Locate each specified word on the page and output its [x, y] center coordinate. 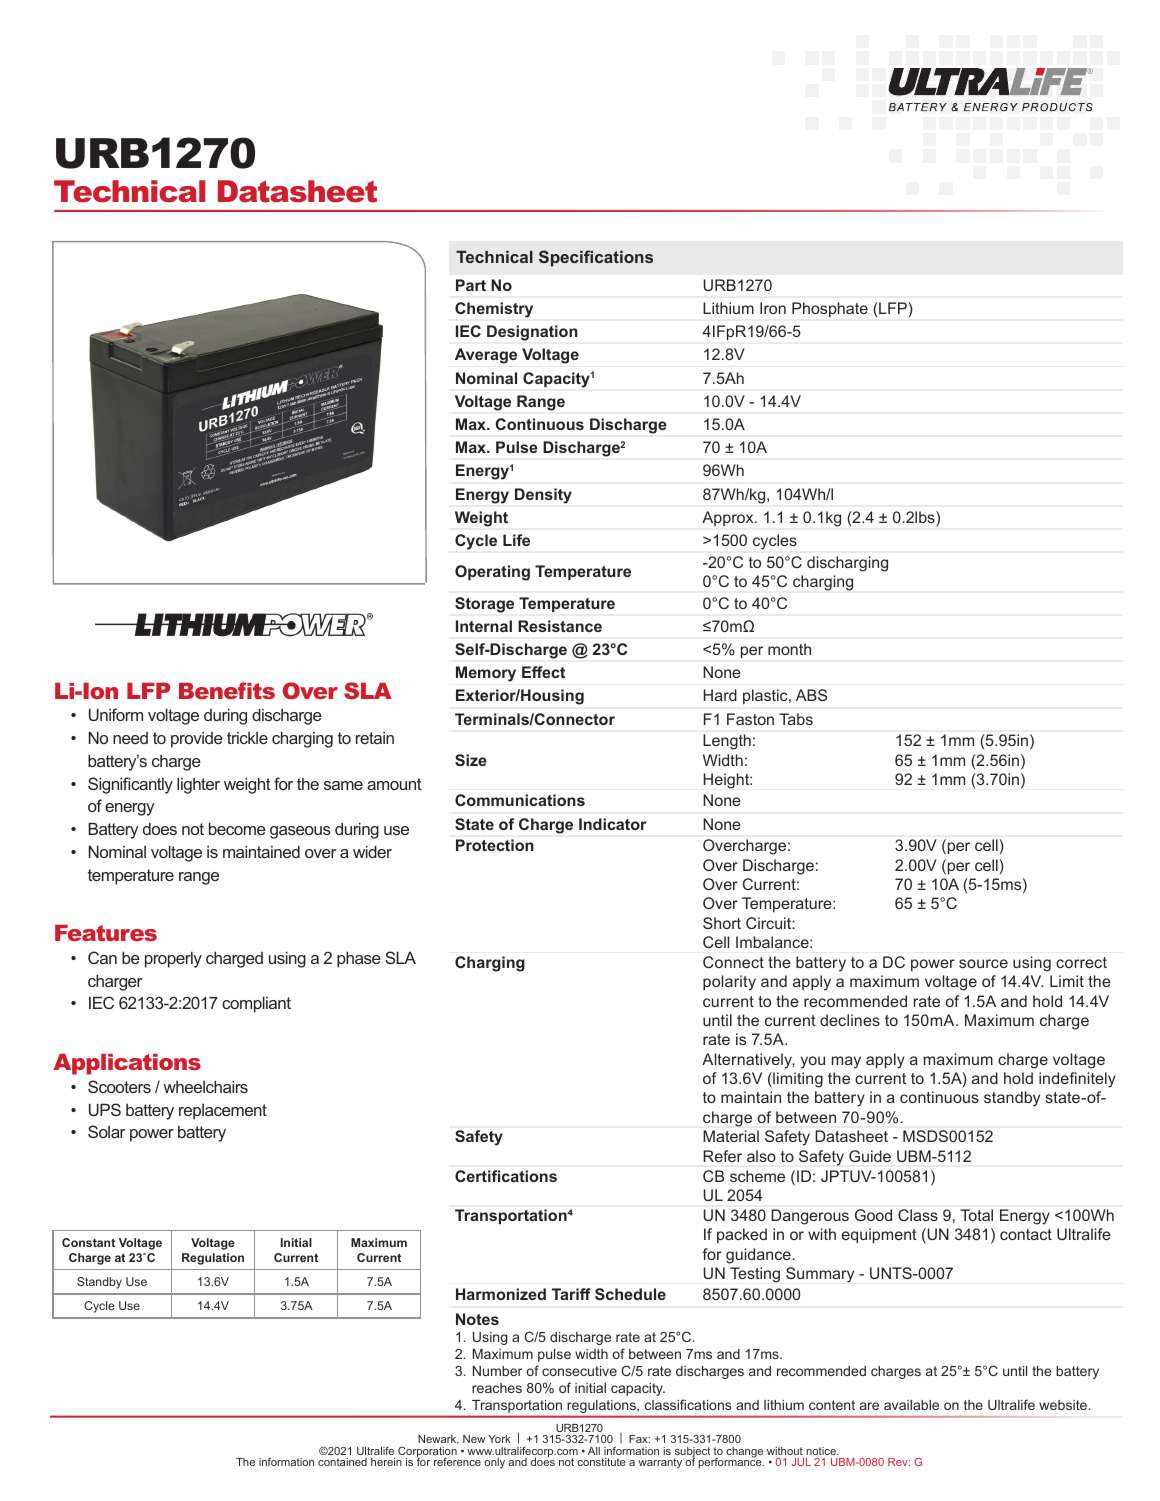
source [983, 963]
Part [471, 285]
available [911, 1405]
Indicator [613, 824]
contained [342, 1462]
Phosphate [830, 309]
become [237, 828]
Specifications [596, 258]
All [594, 1451]
